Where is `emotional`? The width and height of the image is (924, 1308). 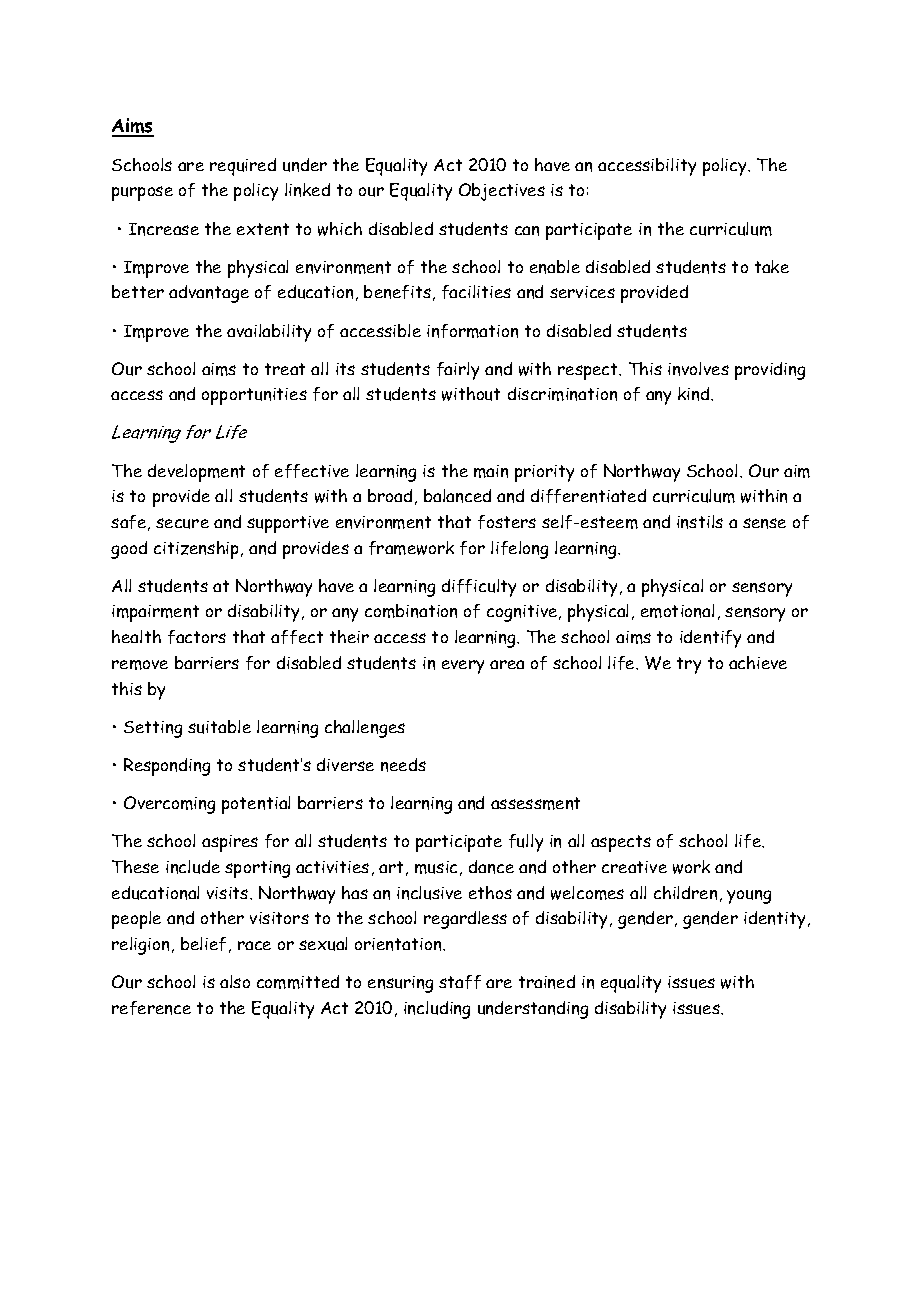
emotional is located at coordinates (677, 611).
